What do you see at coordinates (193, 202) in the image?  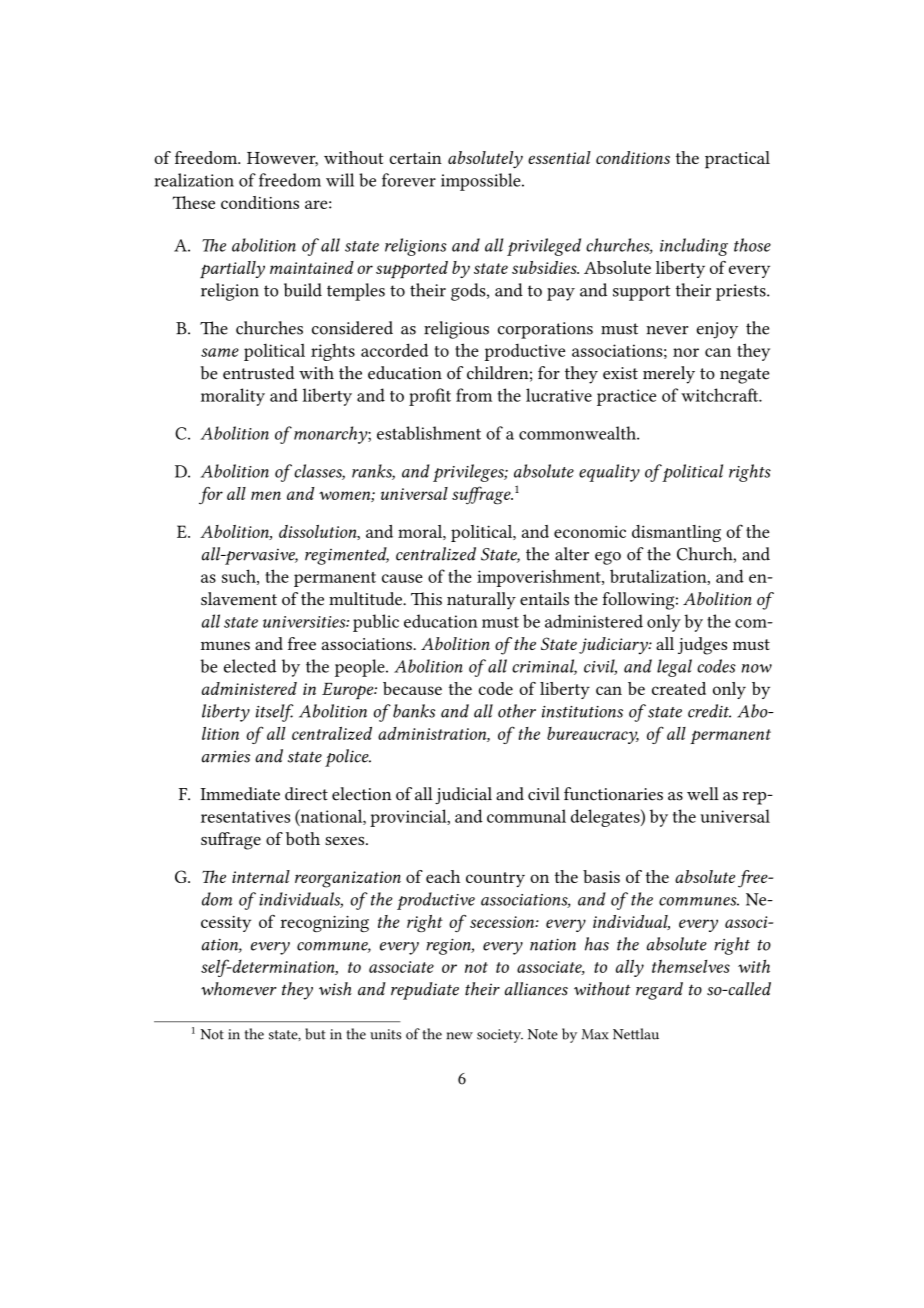 I see `These` at bounding box center [193, 202].
